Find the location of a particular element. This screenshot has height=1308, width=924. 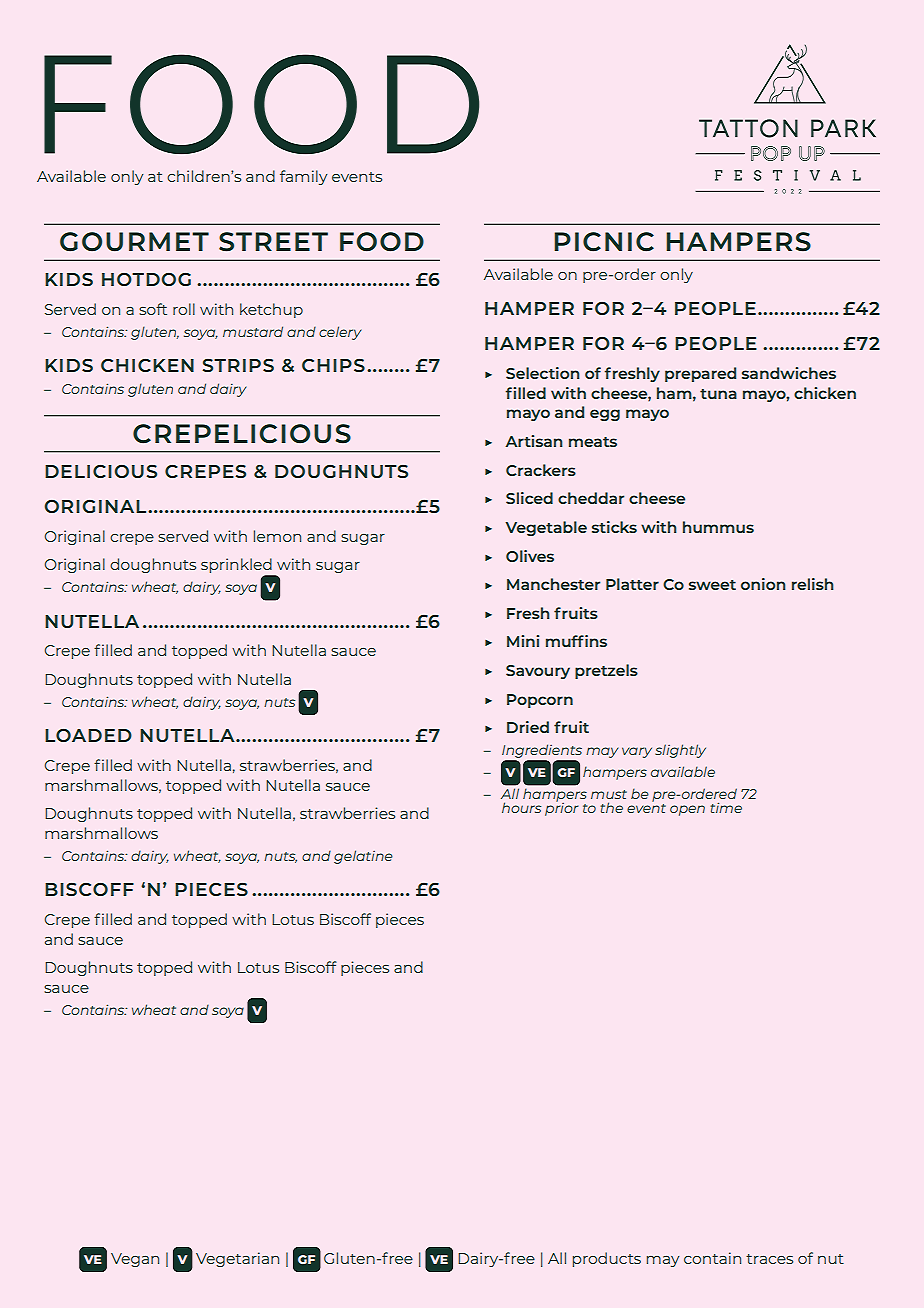

traces is located at coordinates (769, 1259).
